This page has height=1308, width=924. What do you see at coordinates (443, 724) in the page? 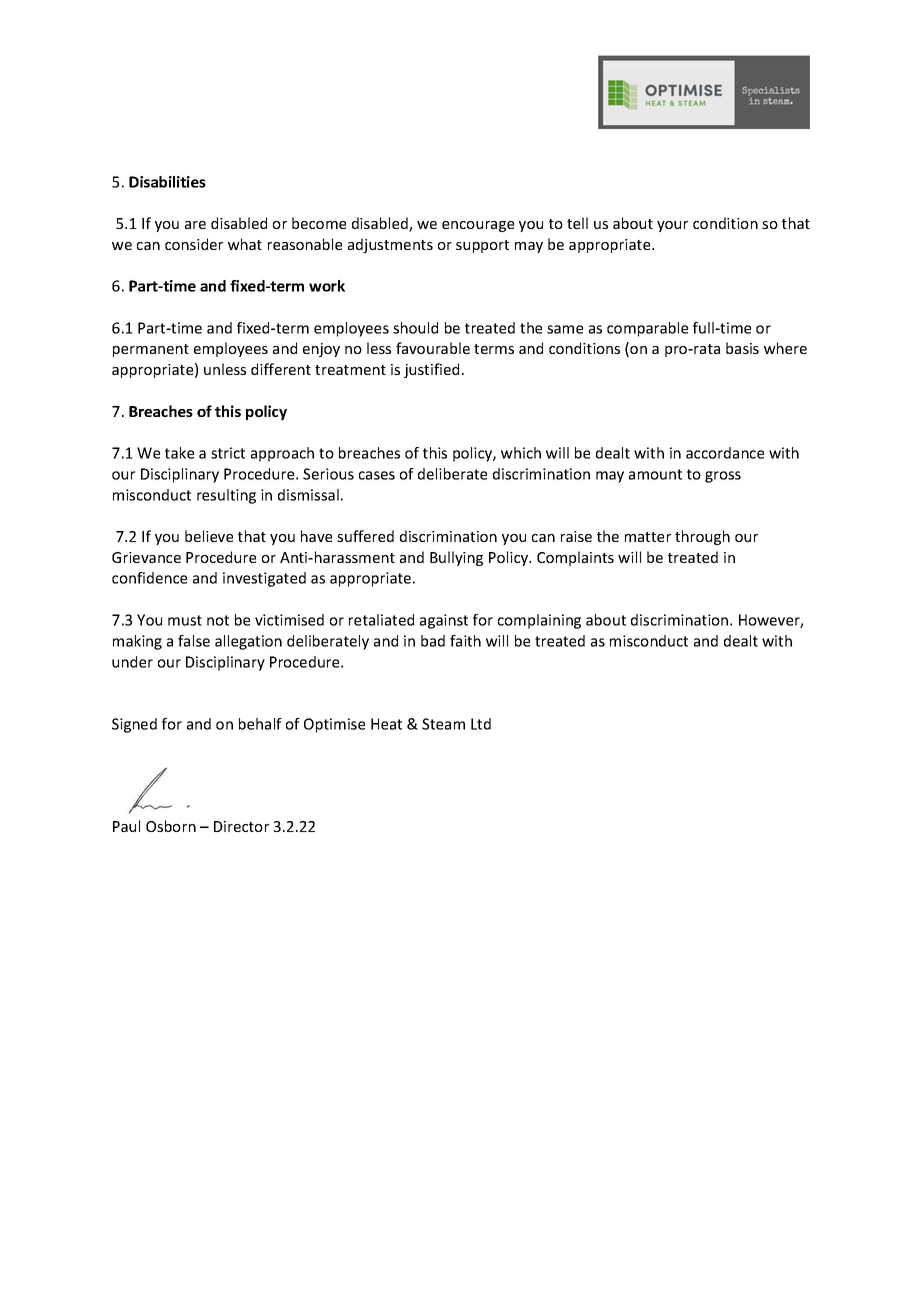
I see `Steam` at bounding box center [443, 724].
